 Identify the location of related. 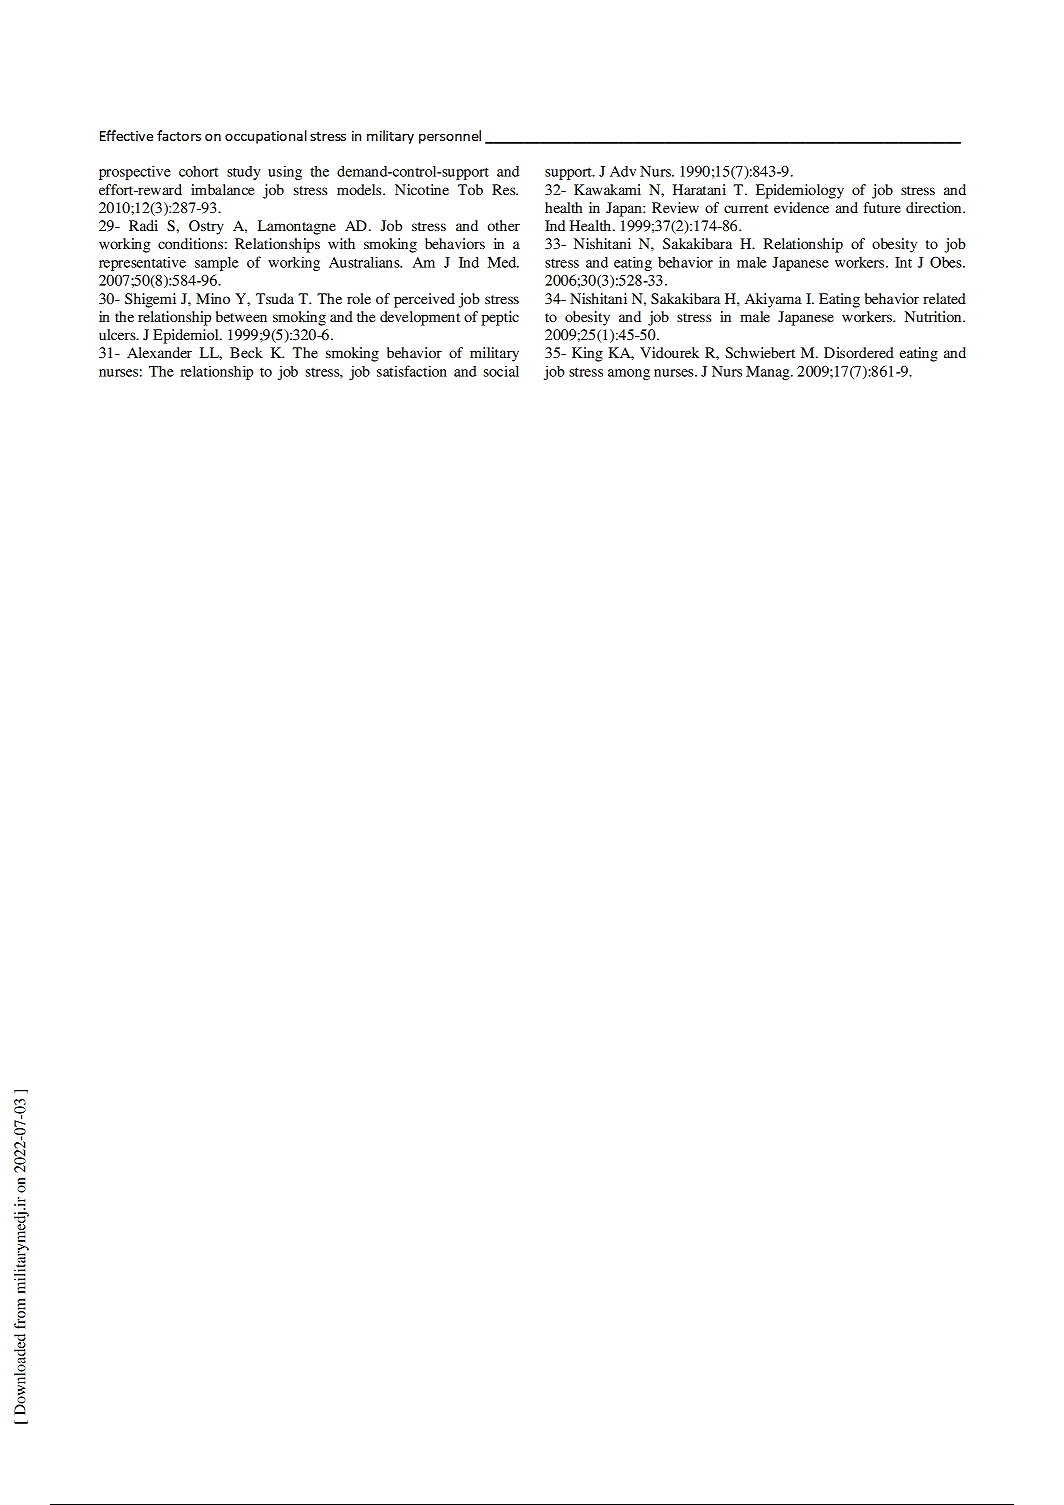
(944, 298).
